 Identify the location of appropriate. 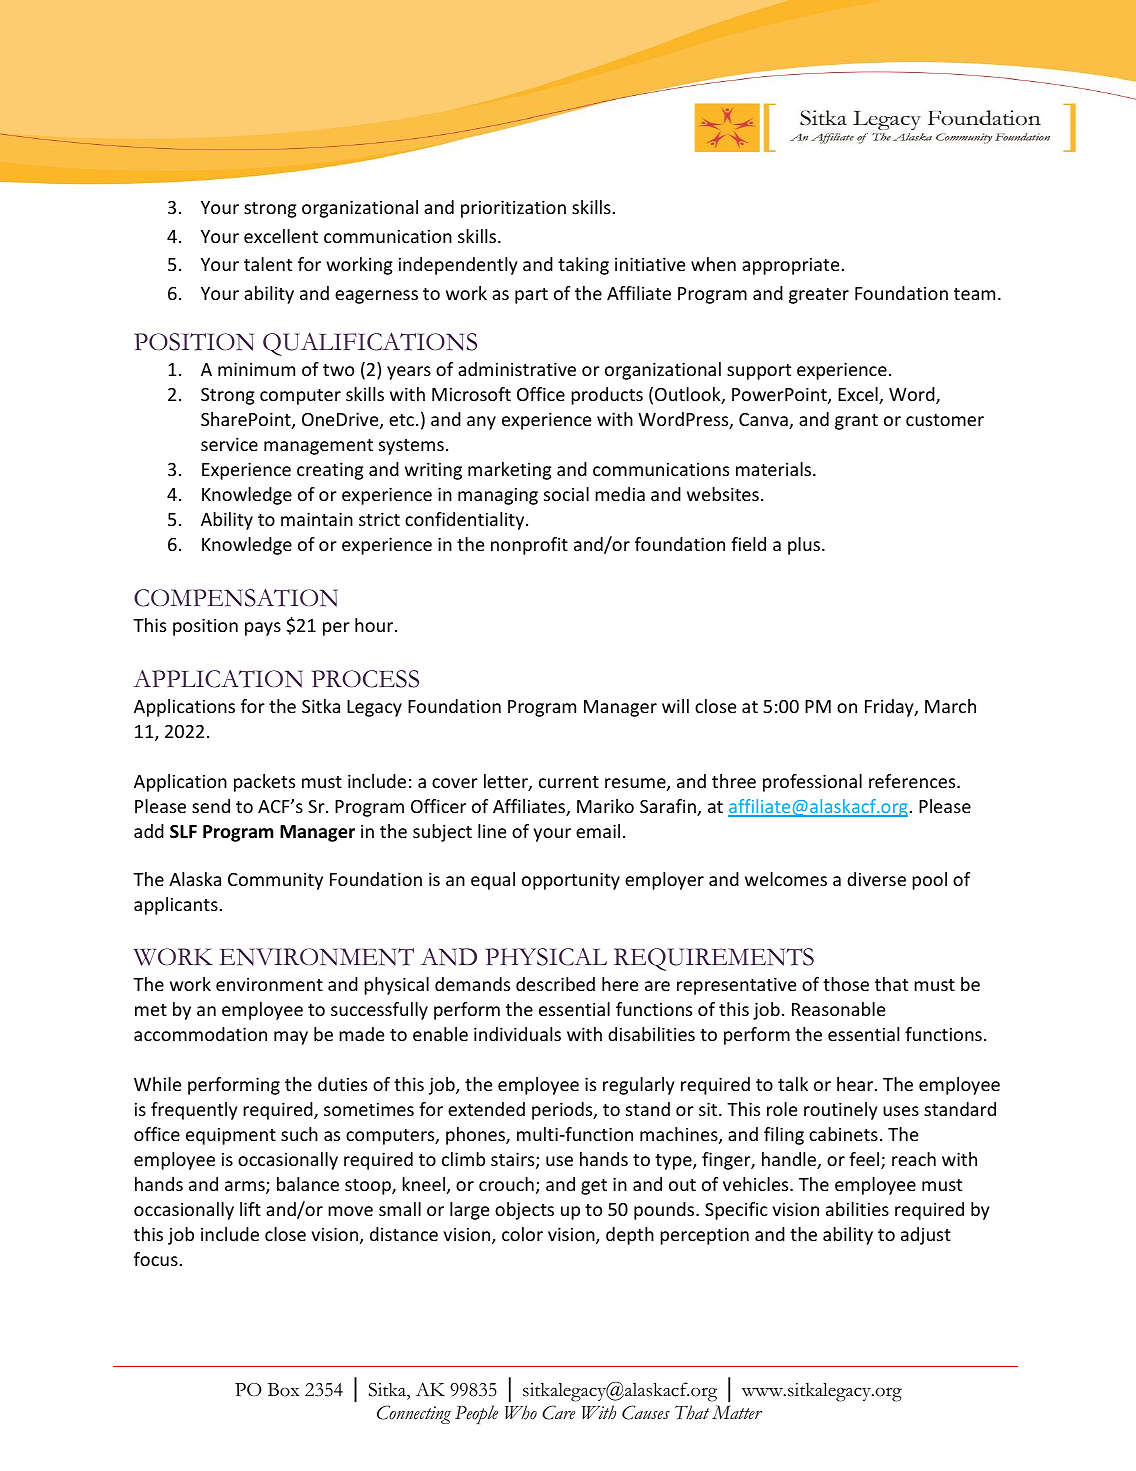
(790, 266).
